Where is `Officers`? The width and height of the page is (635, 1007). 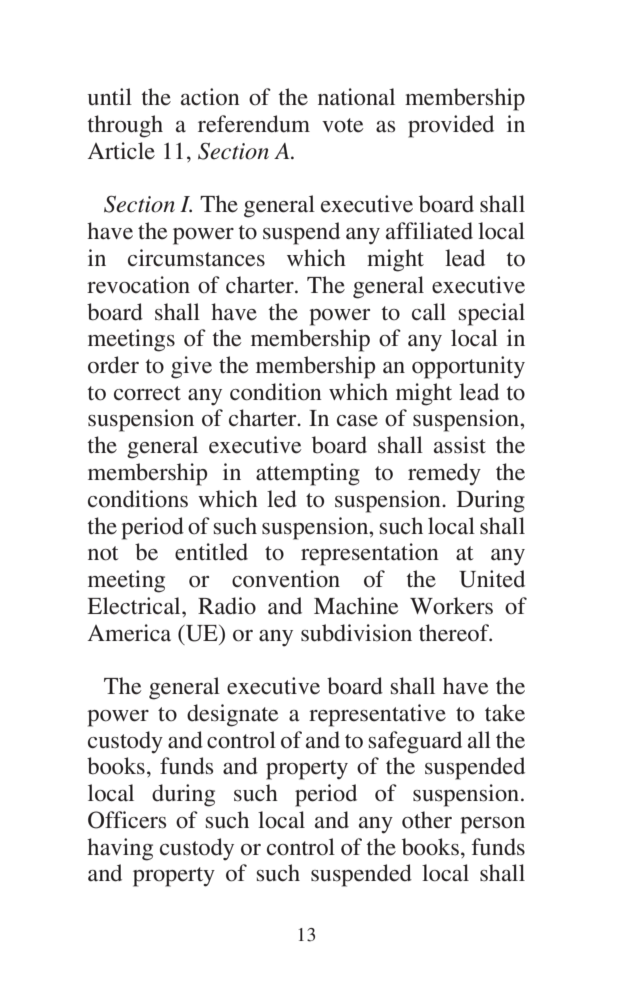 Officers is located at coordinates (127, 820).
